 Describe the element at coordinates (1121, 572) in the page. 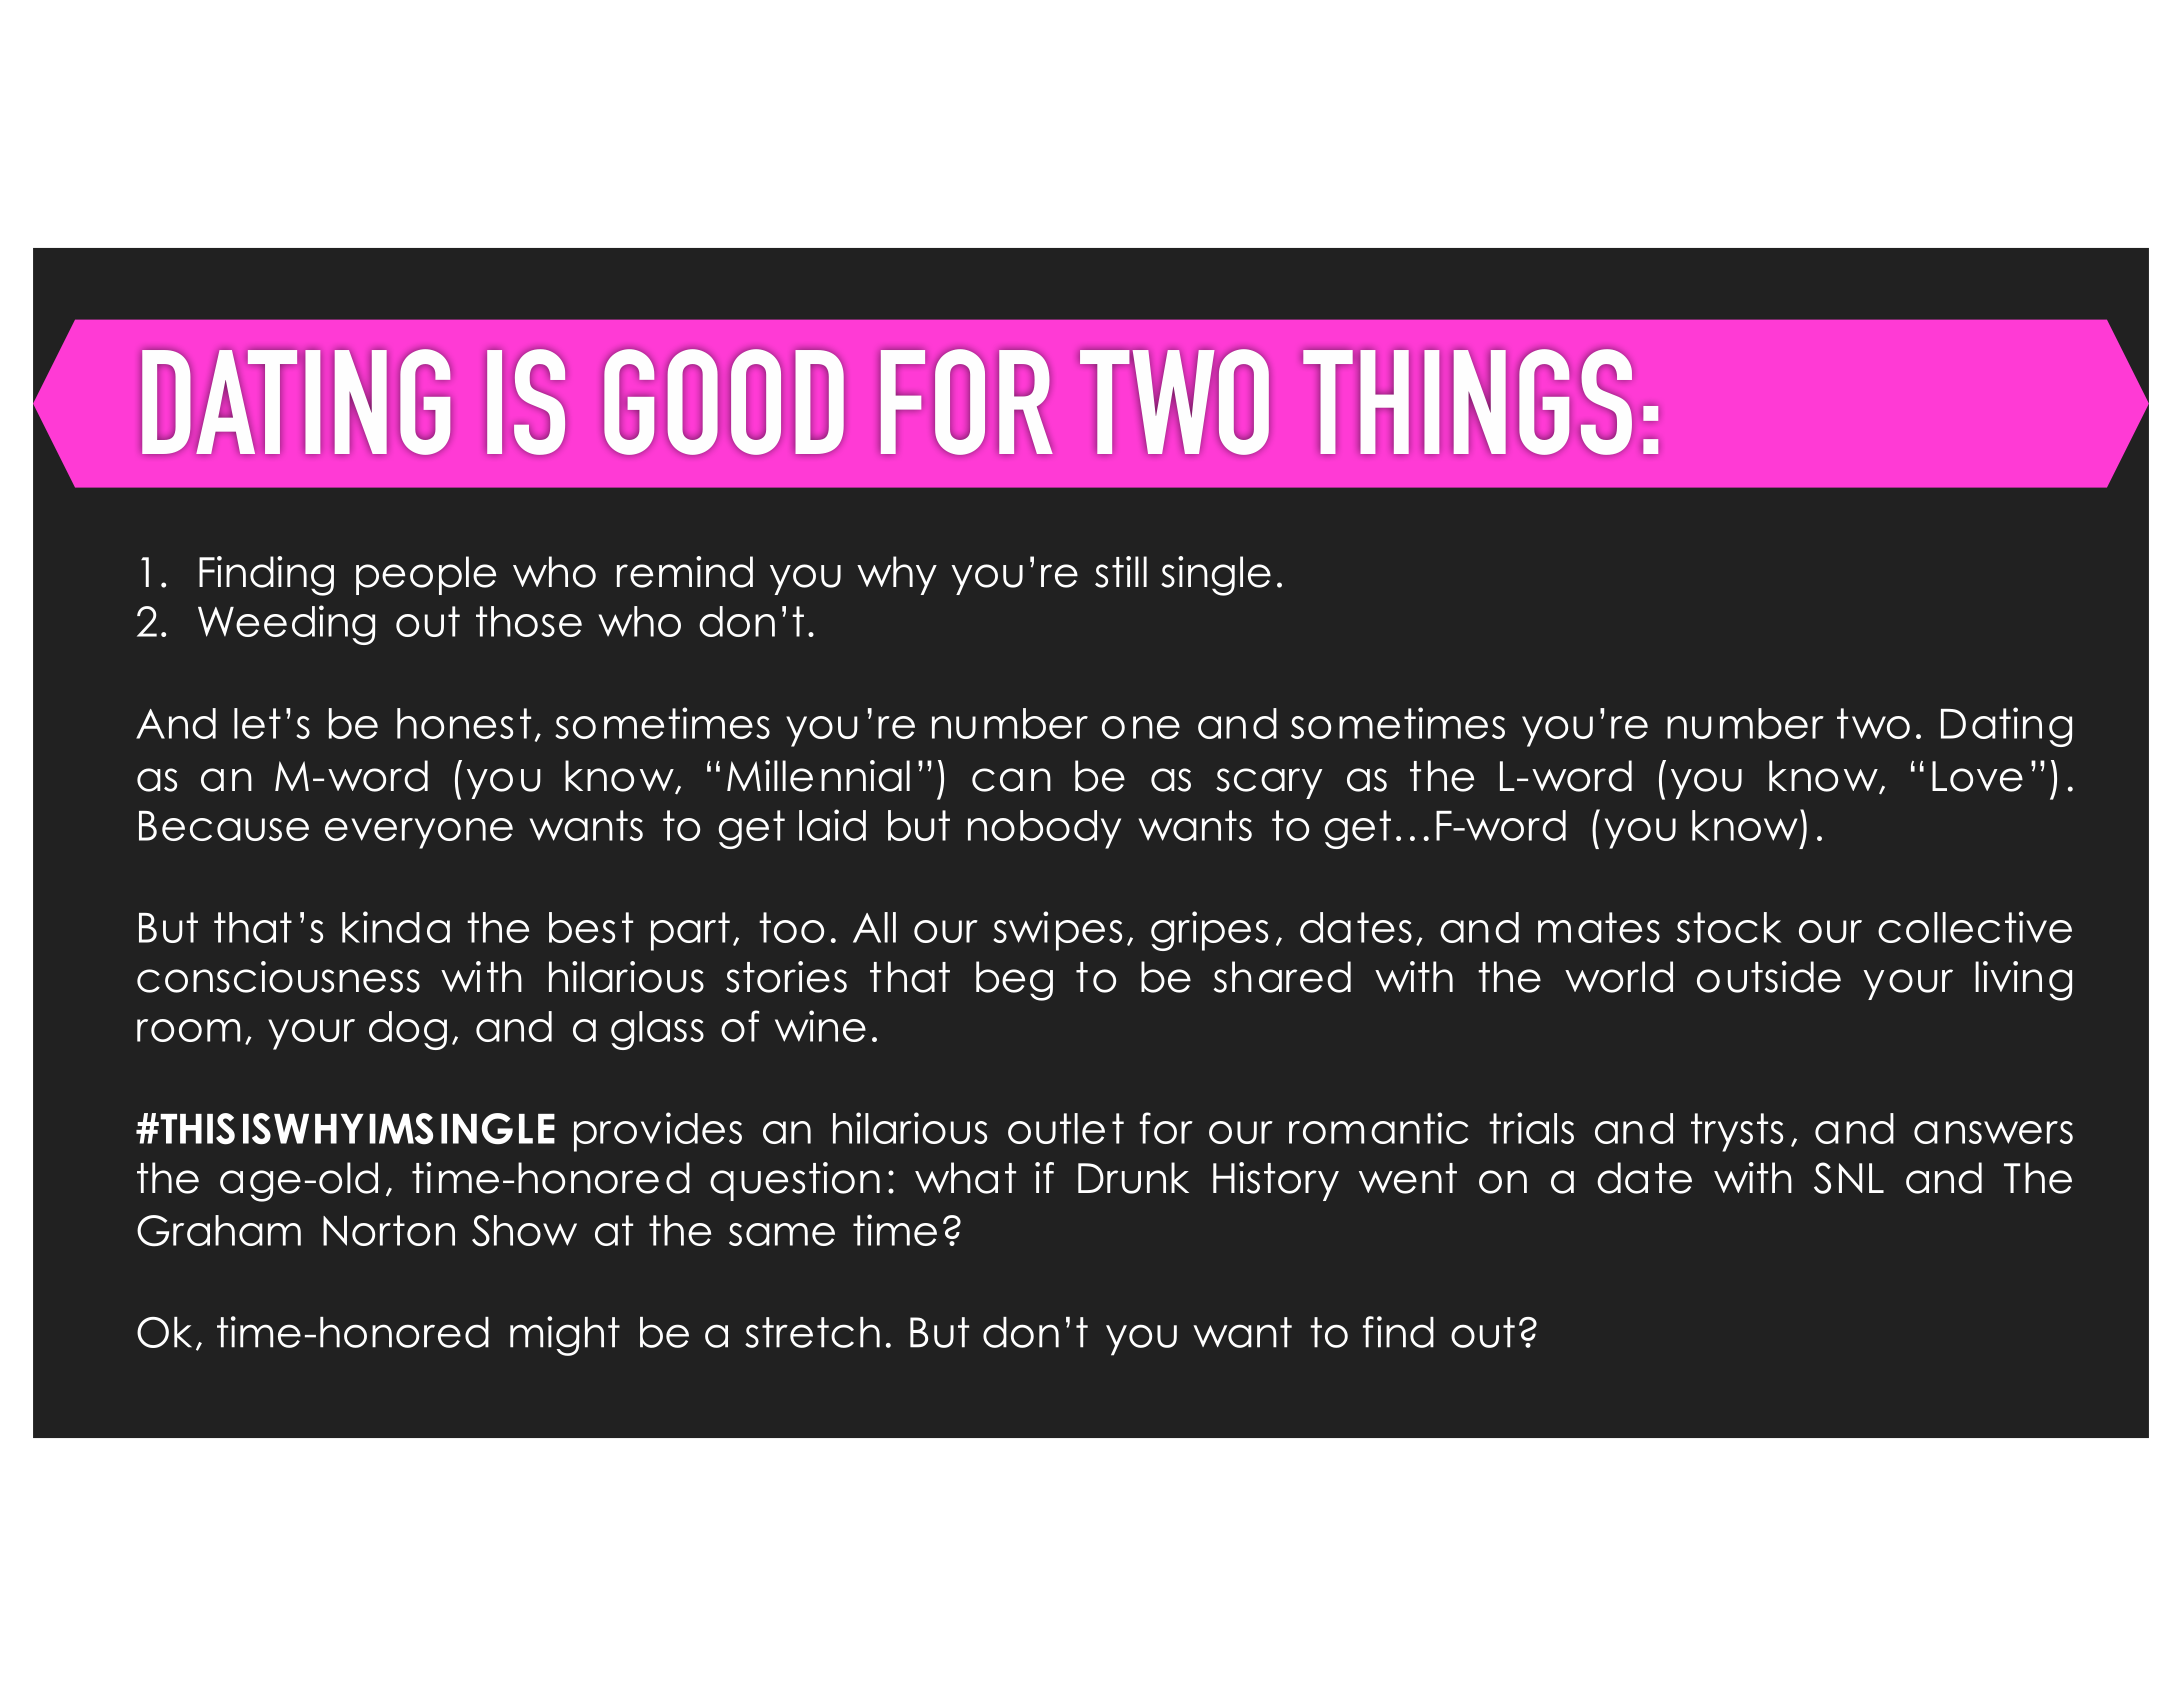

I see `still` at that location.
